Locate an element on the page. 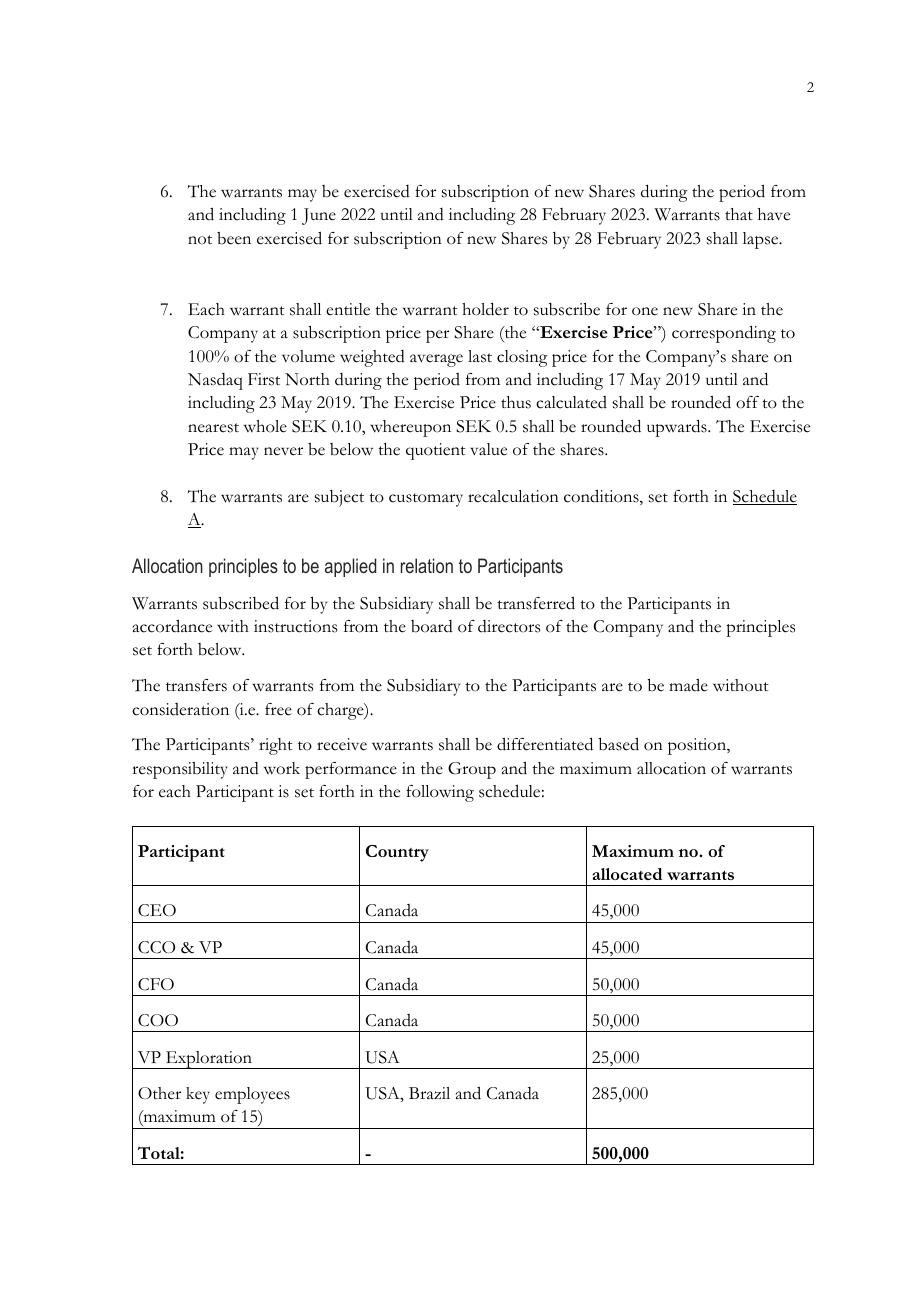  upwards is located at coordinates (678, 428).
